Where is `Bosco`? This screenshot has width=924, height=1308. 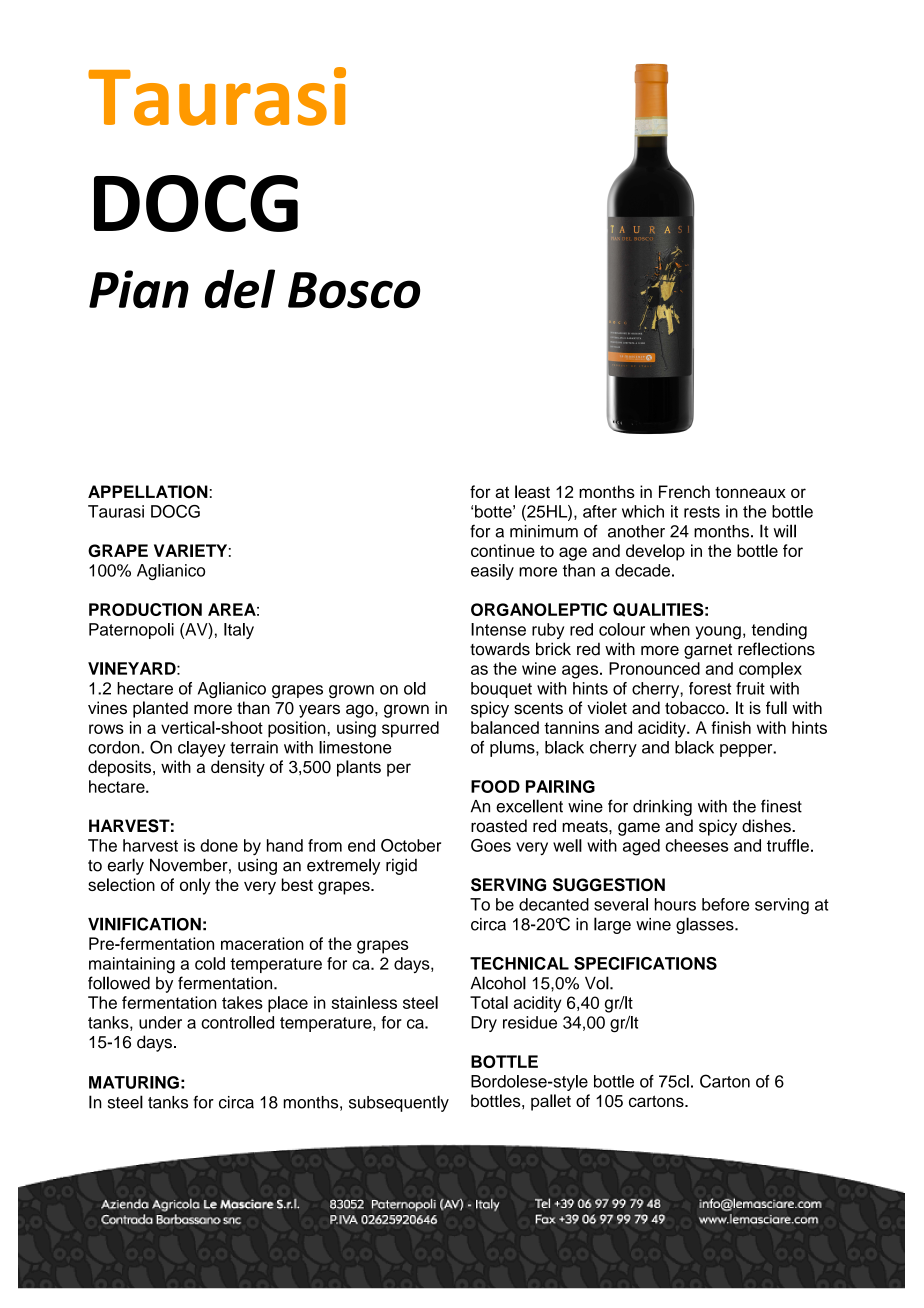 Bosco is located at coordinates (354, 290).
